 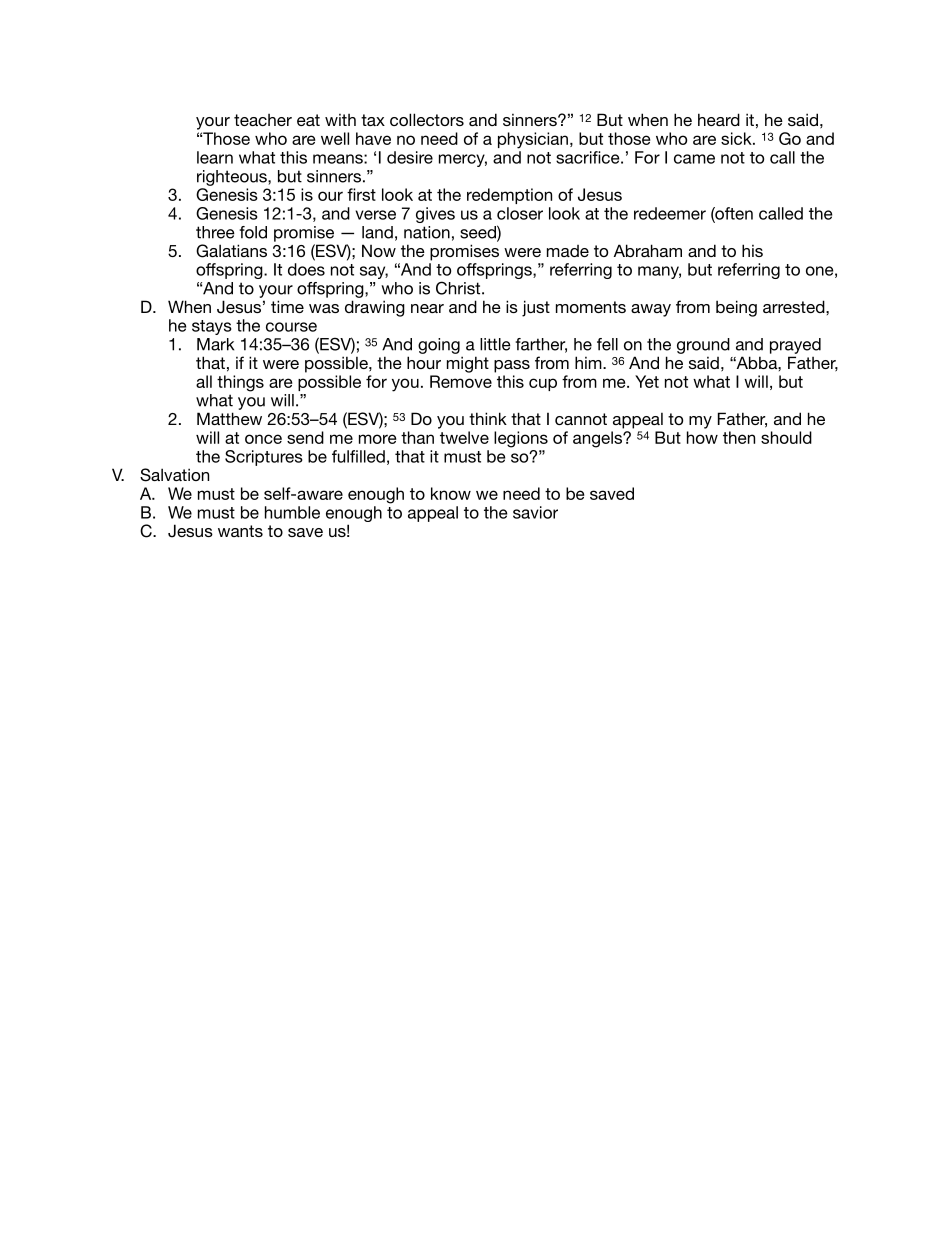 What do you see at coordinates (535, 512) in the page?
I see `savior` at bounding box center [535, 512].
